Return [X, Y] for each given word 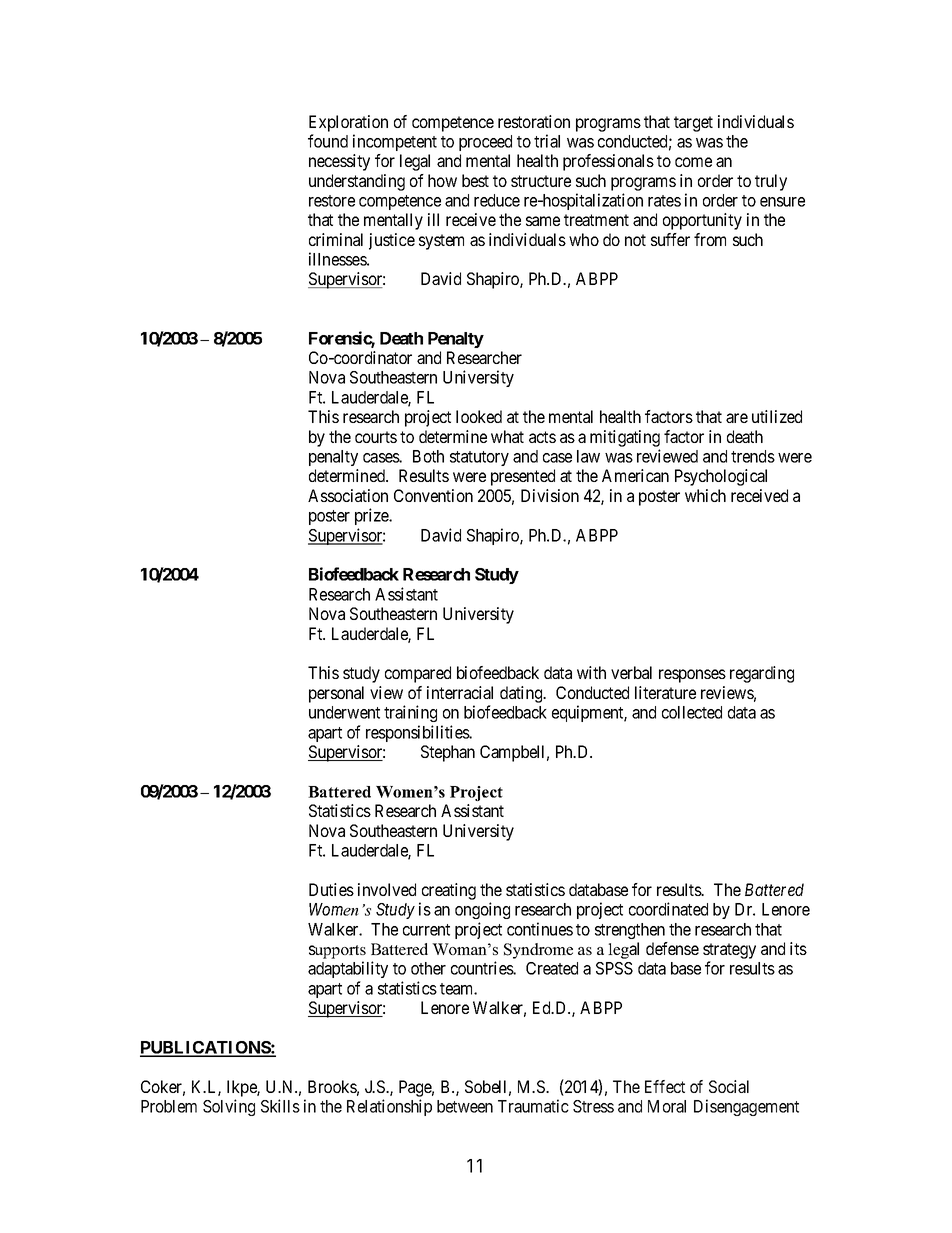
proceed [485, 143]
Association [348, 495]
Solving [229, 1107]
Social [729, 1086]
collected [692, 712]
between [465, 1106]
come [693, 162]
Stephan [448, 753]
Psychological [721, 477]
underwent [344, 712]
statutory [479, 458]
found [328, 141]
